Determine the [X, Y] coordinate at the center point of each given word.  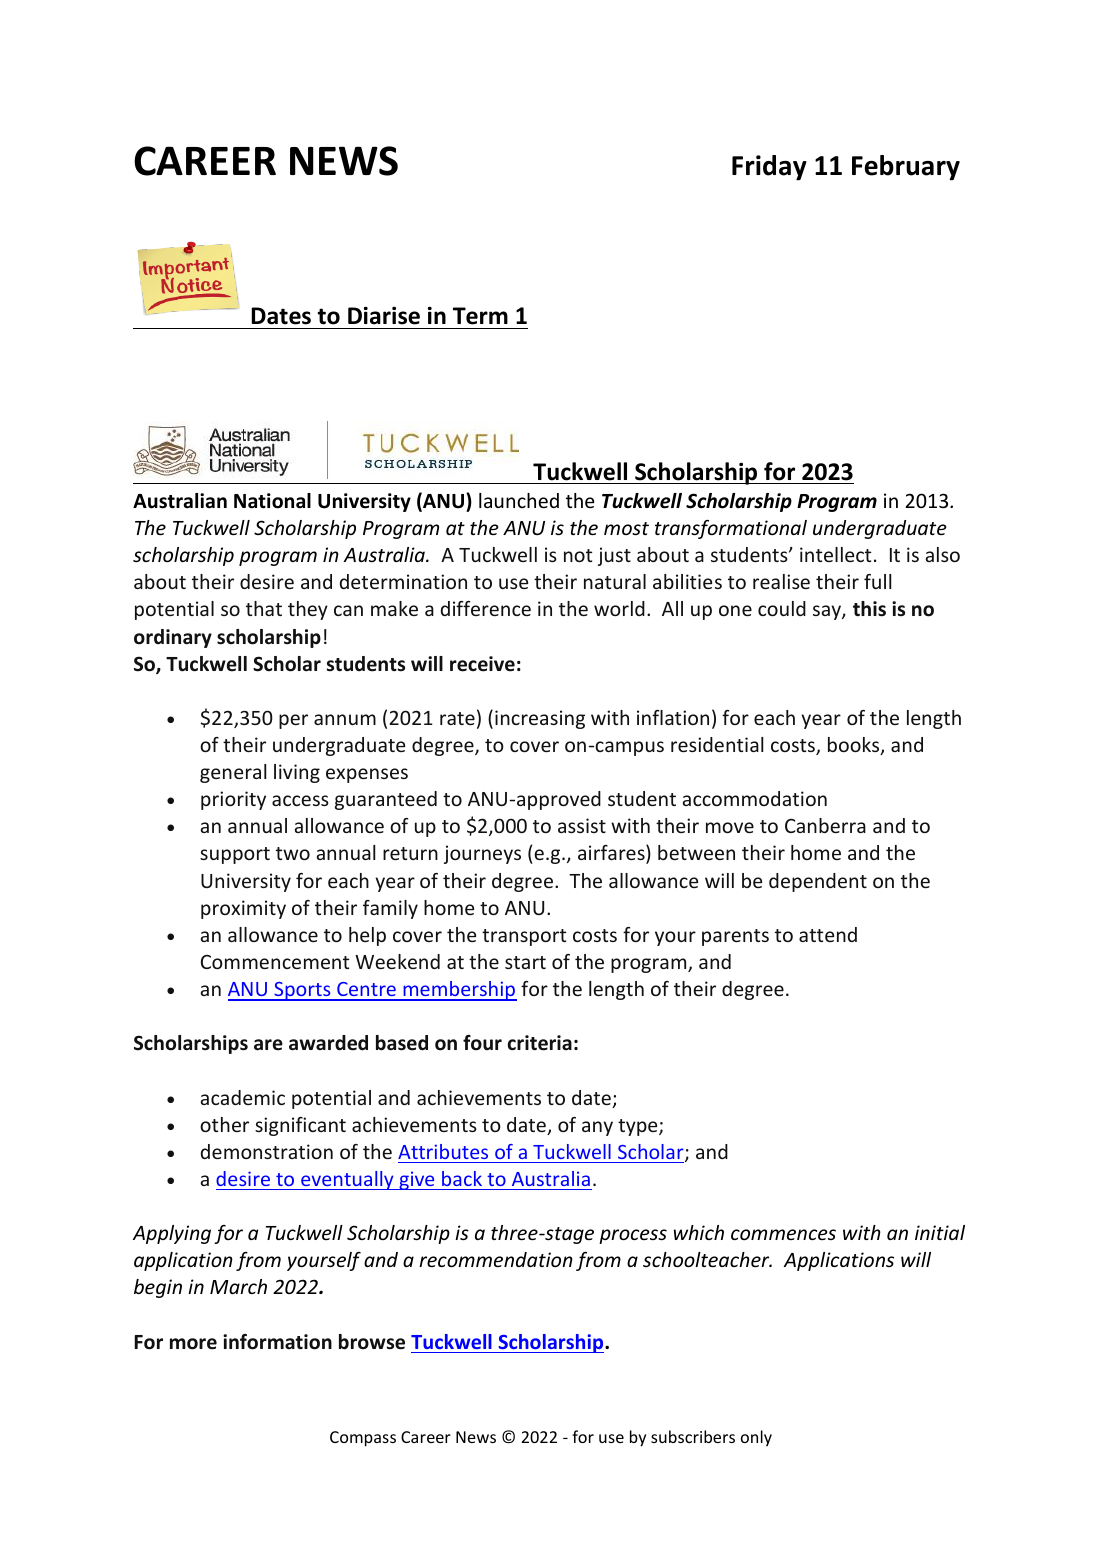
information [277, 1342]
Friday [769, 168]
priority [233, 800]
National [272, 501]
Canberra [825, 825]
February [906, 168]
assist [582, 825]
